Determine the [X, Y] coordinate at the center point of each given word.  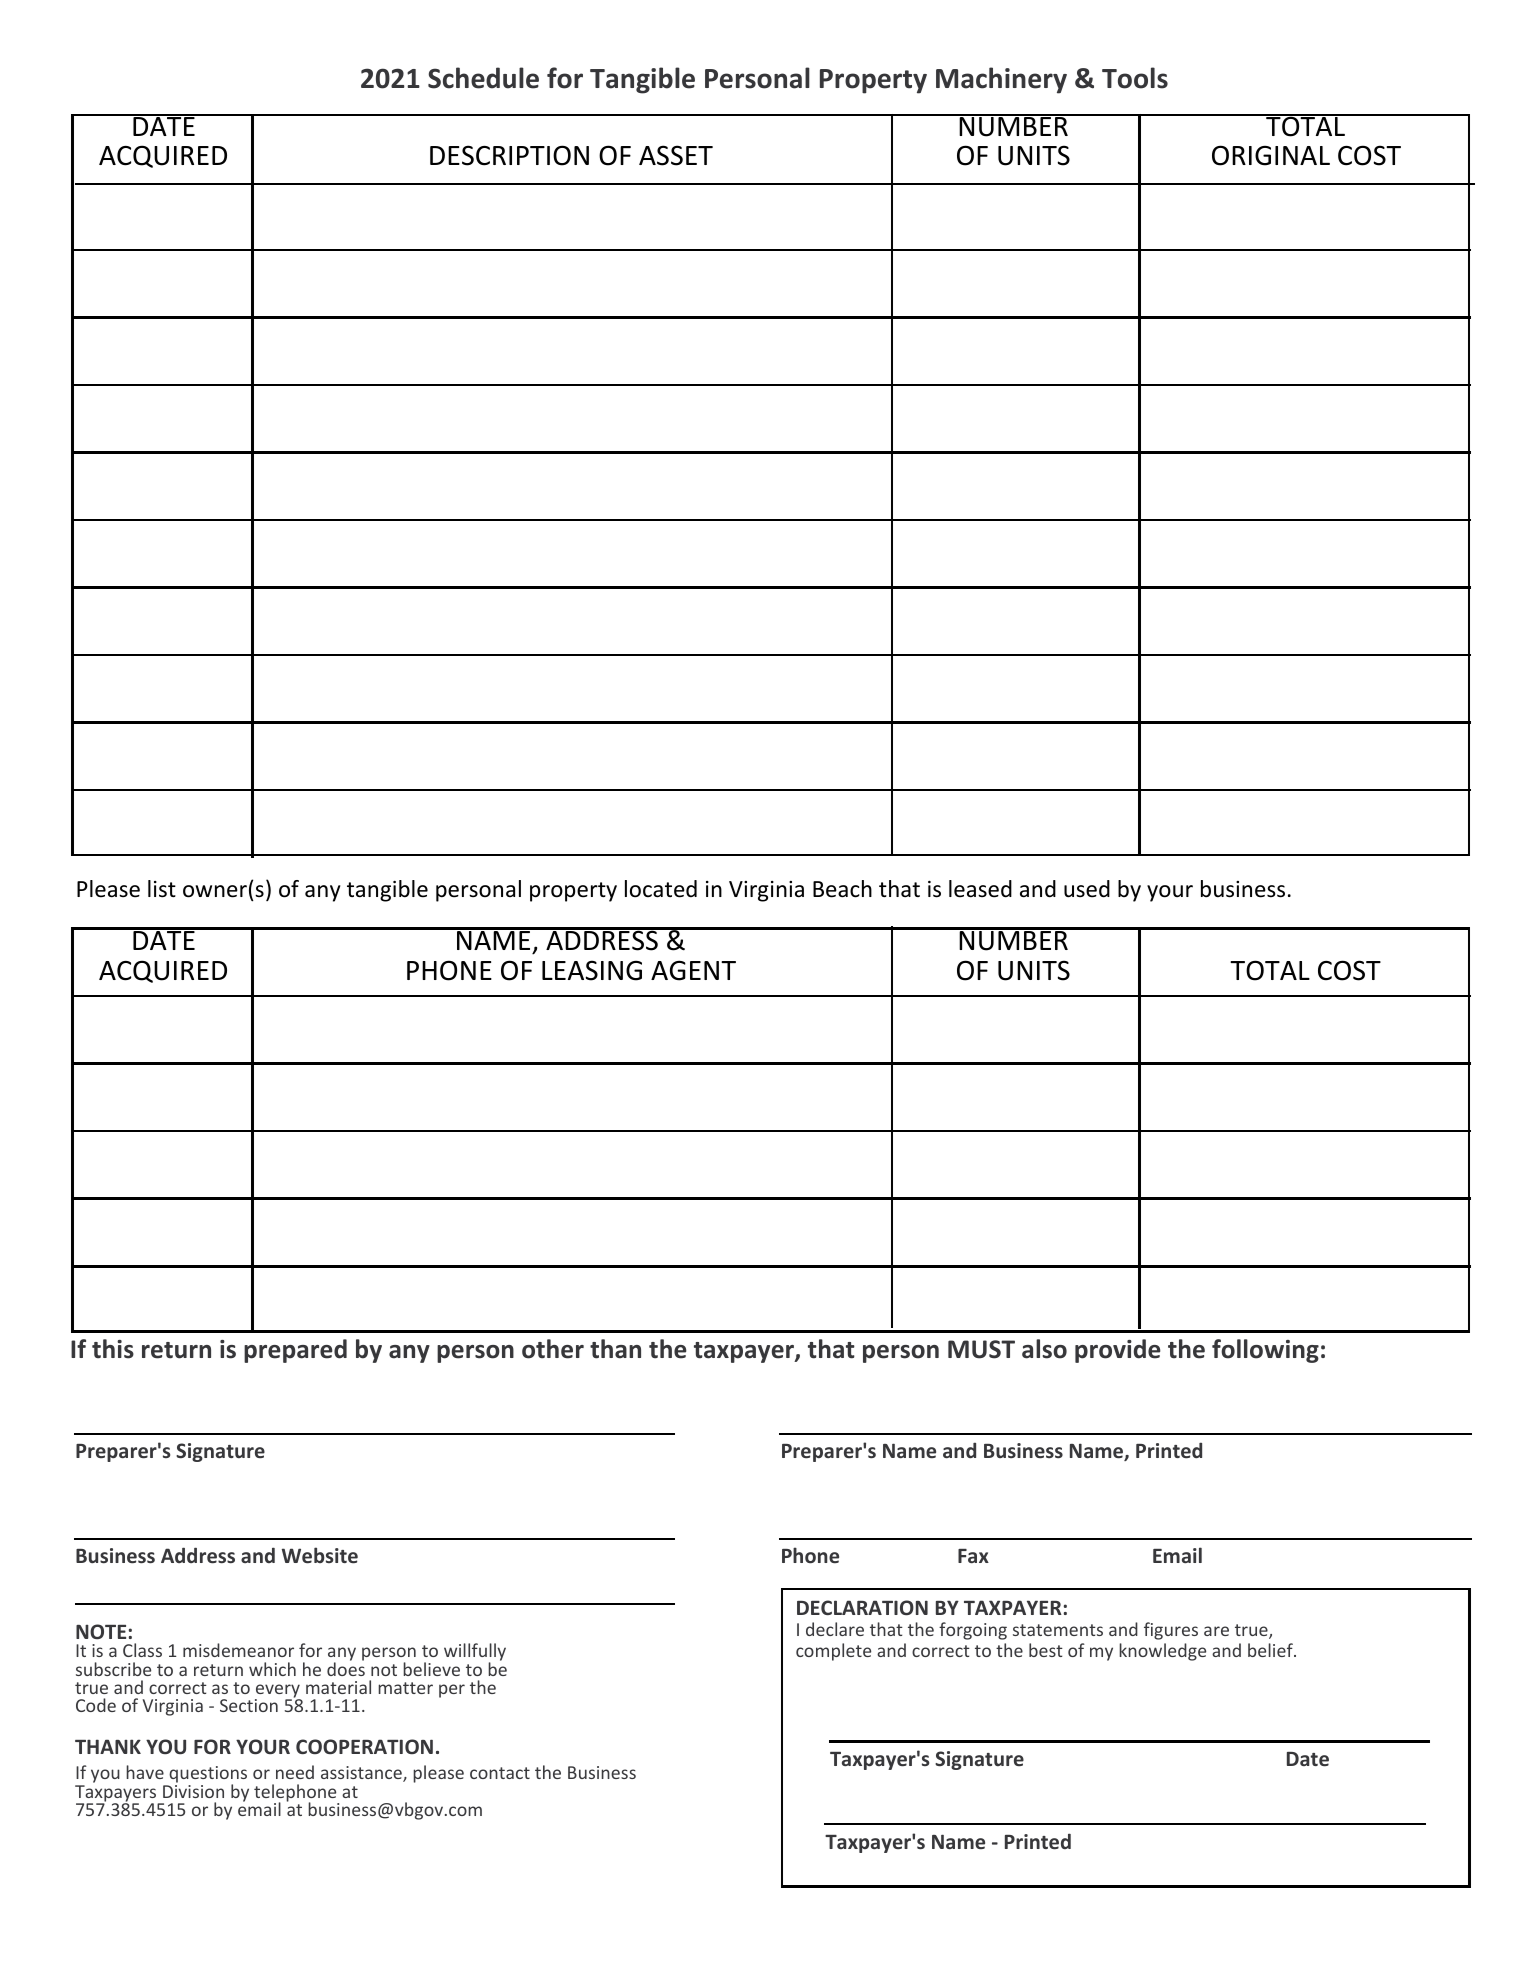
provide [1118, 1351]
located [661, 889]
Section [249, 1705]
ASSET [676, 155]
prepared [295, 1351]
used [1087, 889]
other [553, 1349]
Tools [1135, 78]
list [162, 889]
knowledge [1162, 1652]
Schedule [483, 78]
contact [500, 1773]
